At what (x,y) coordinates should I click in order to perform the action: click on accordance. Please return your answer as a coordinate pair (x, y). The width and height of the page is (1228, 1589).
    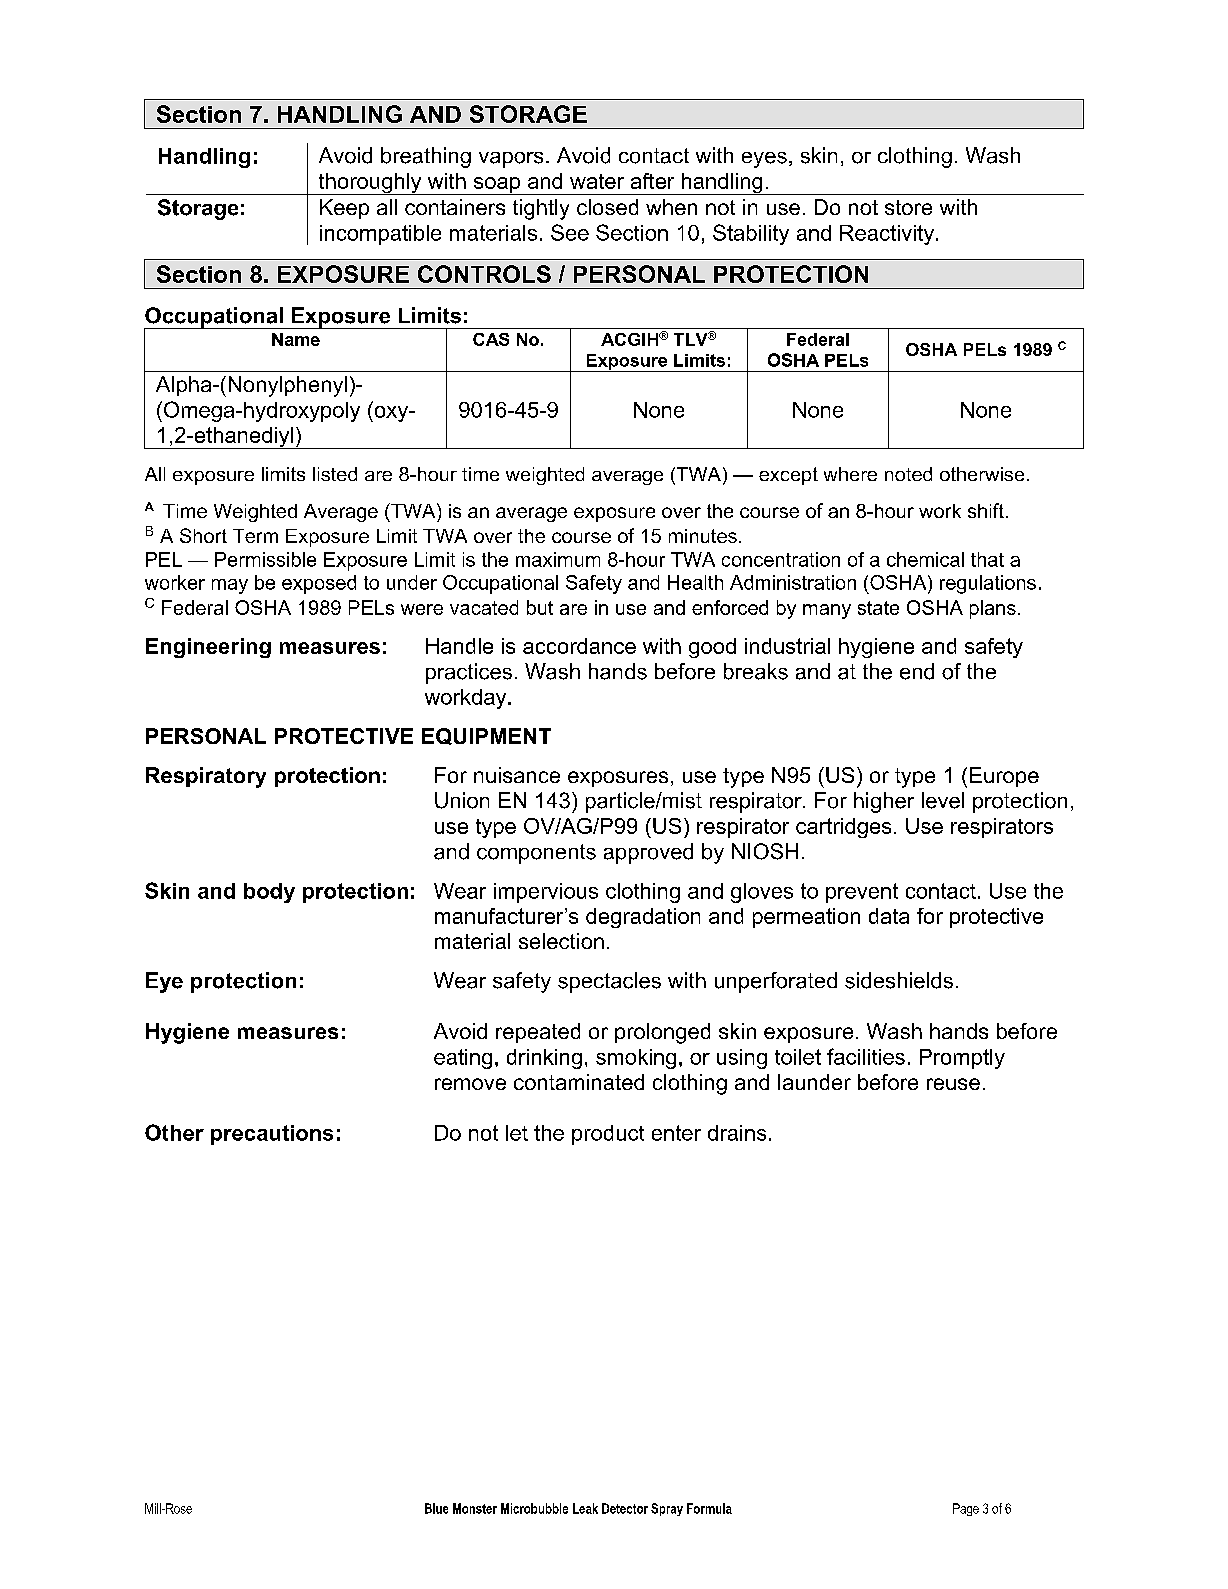
    Looking at the image, I should click on (579, 646).
